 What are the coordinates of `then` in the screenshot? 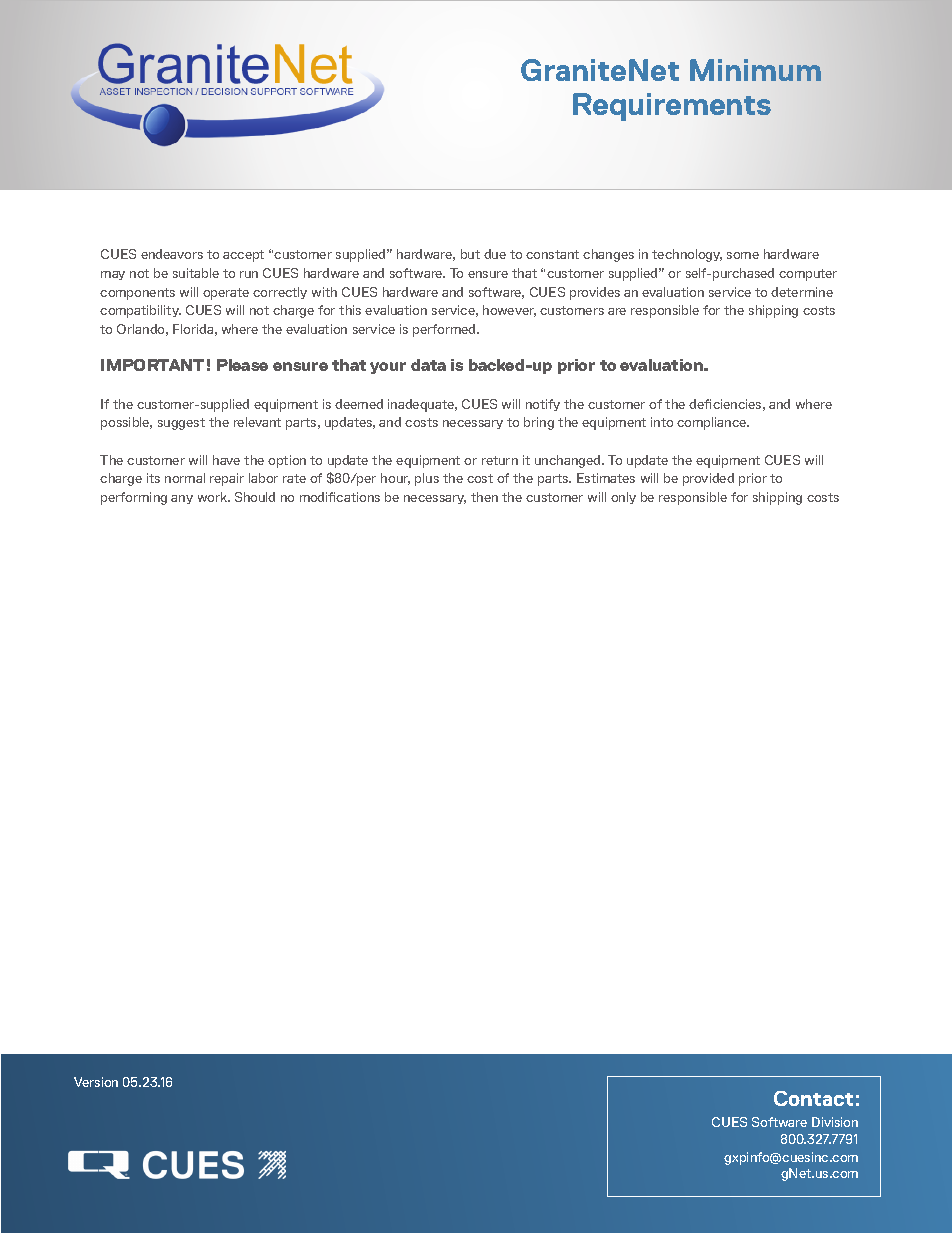 It's located at (484, 497).
